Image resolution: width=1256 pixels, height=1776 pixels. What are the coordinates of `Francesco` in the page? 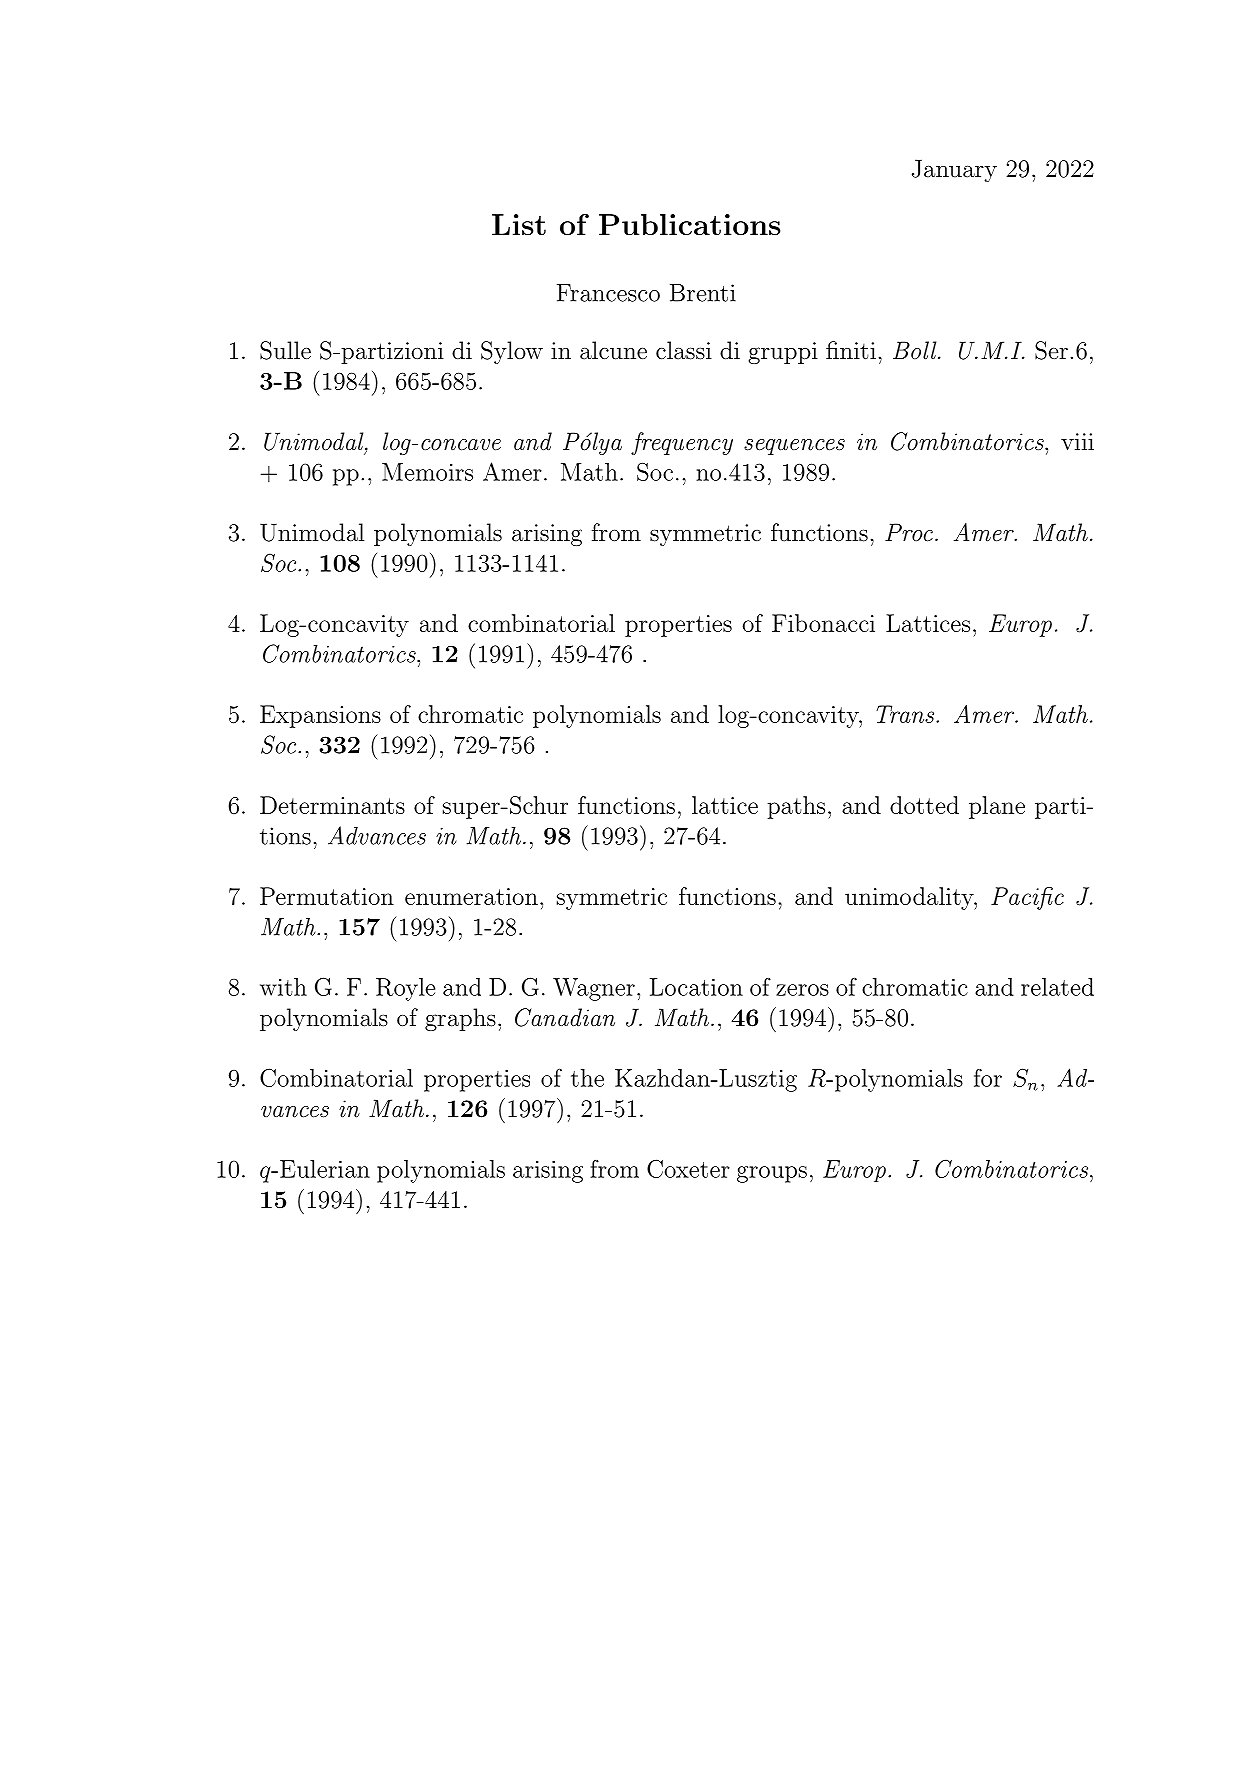 It's located at (608, 293).
